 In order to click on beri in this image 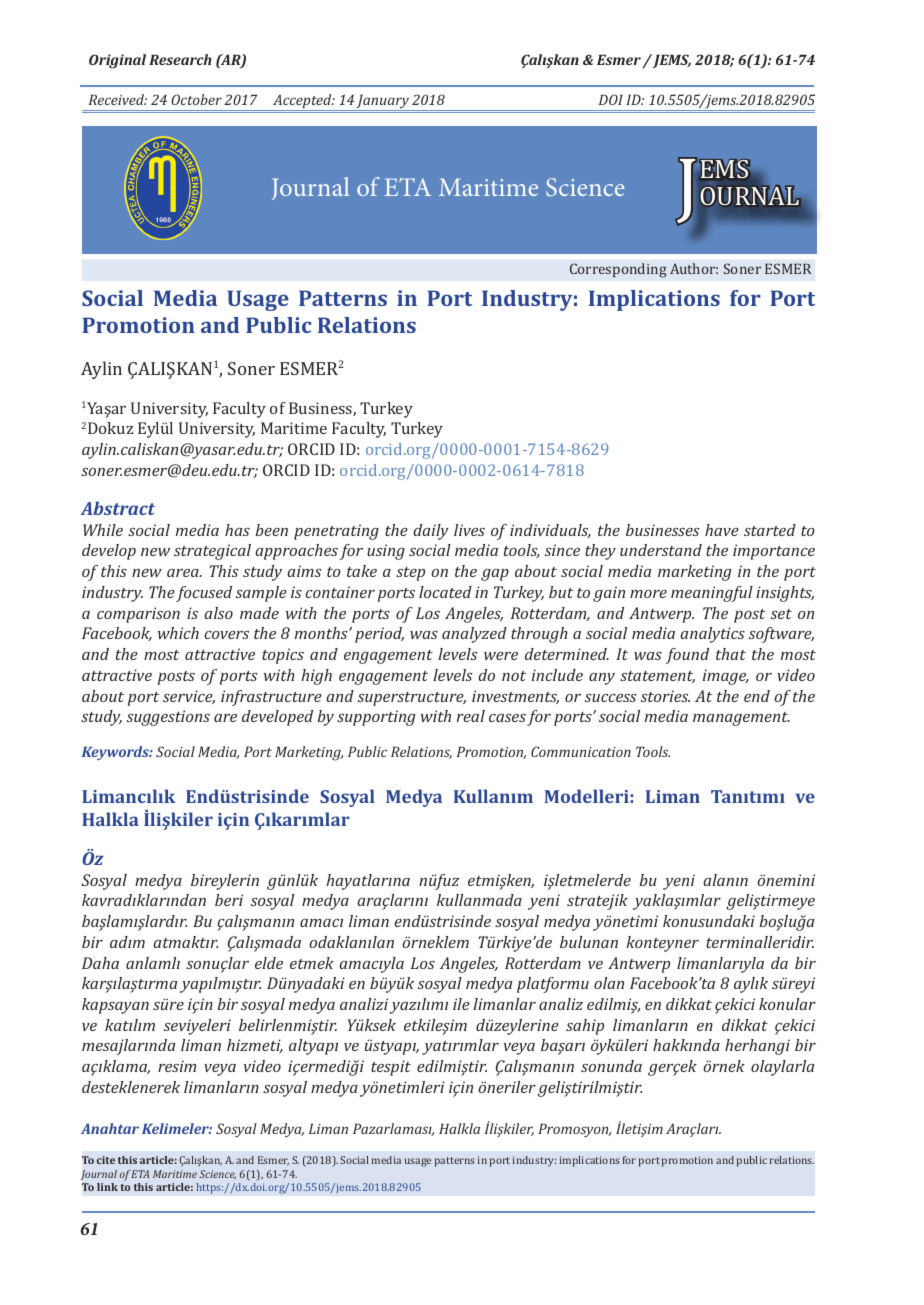, I will do `click(229, 900)`.
